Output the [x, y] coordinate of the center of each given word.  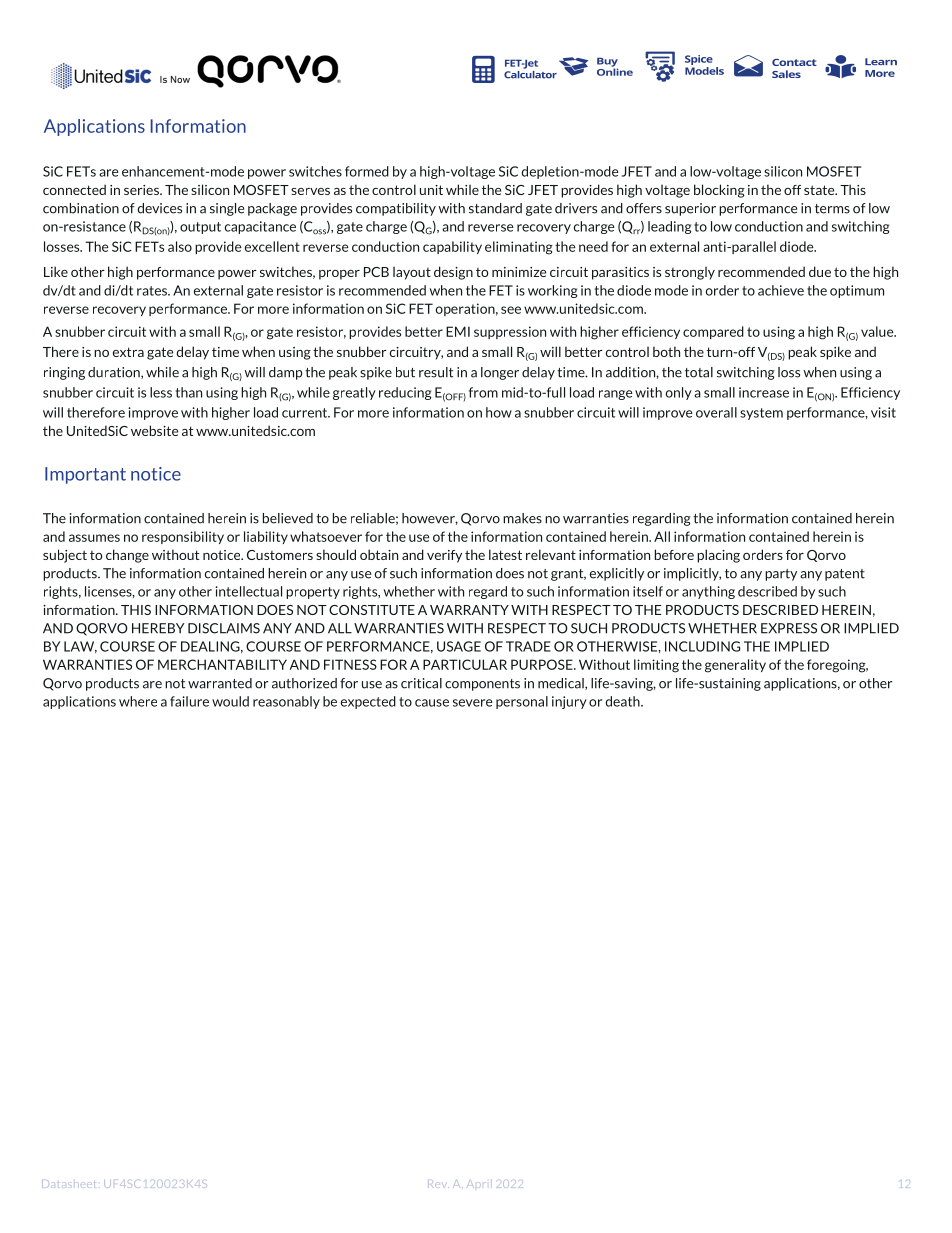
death [624, 701]
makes [522, 518]
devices [159, 208]
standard [495, 208]
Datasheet [68, 1184]
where [138, 701]
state [820, 190]
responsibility [183, 537]
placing [718, 556]
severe [472, 703]
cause [432, 703]
